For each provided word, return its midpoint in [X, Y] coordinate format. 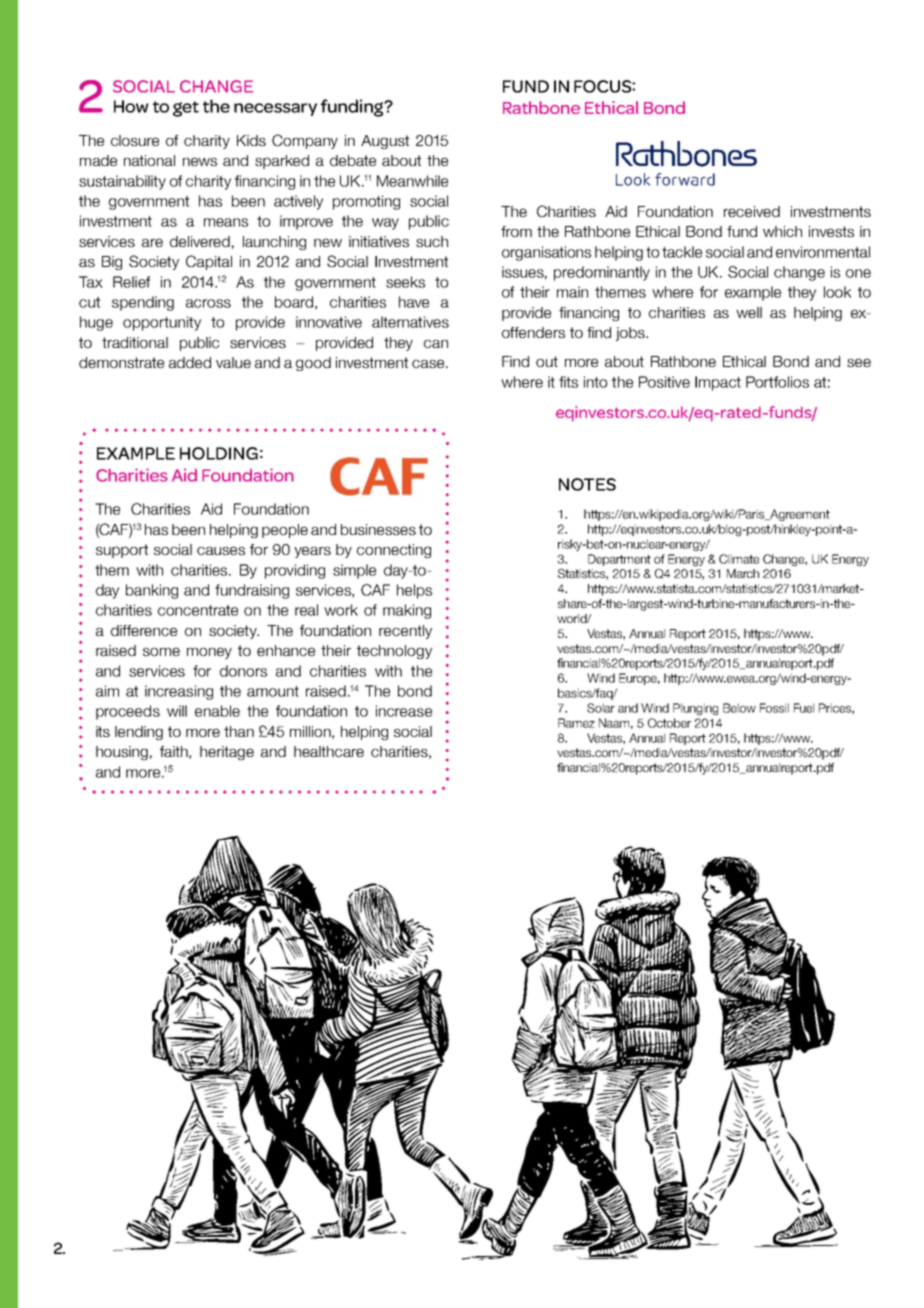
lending [139, 733]
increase [404, 711]
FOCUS [603, 86]
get [186, 109]
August [385, 142]
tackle [682, 252]
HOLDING [219, 453]
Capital [209, 262]
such [432, 241]
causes [221, 550]
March [743, 573]
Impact [718, 383]
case [429, 363]
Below [739, 708]
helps [414, 591]
